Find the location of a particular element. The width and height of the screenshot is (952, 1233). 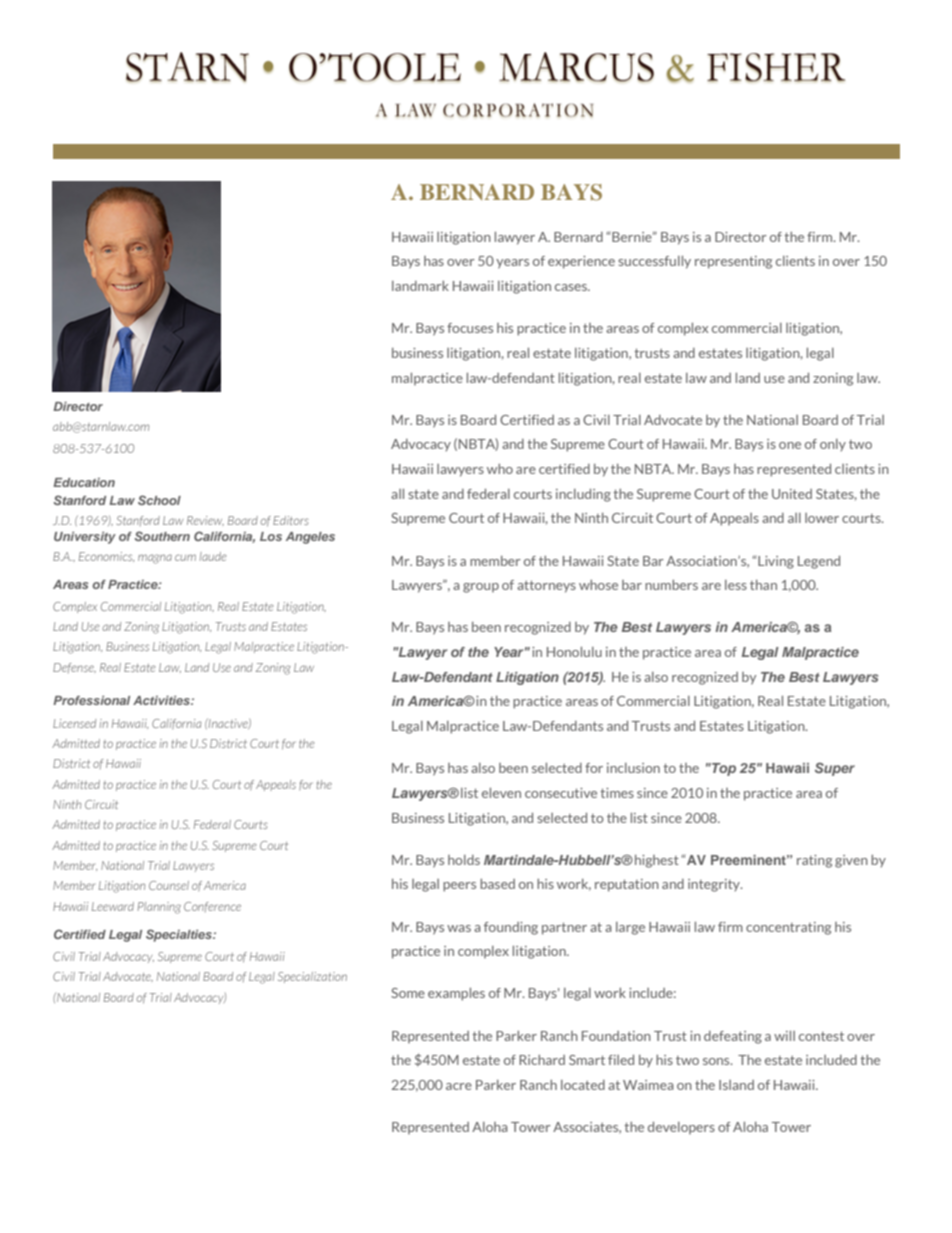

eleven is located at coordinates (501, 793).
